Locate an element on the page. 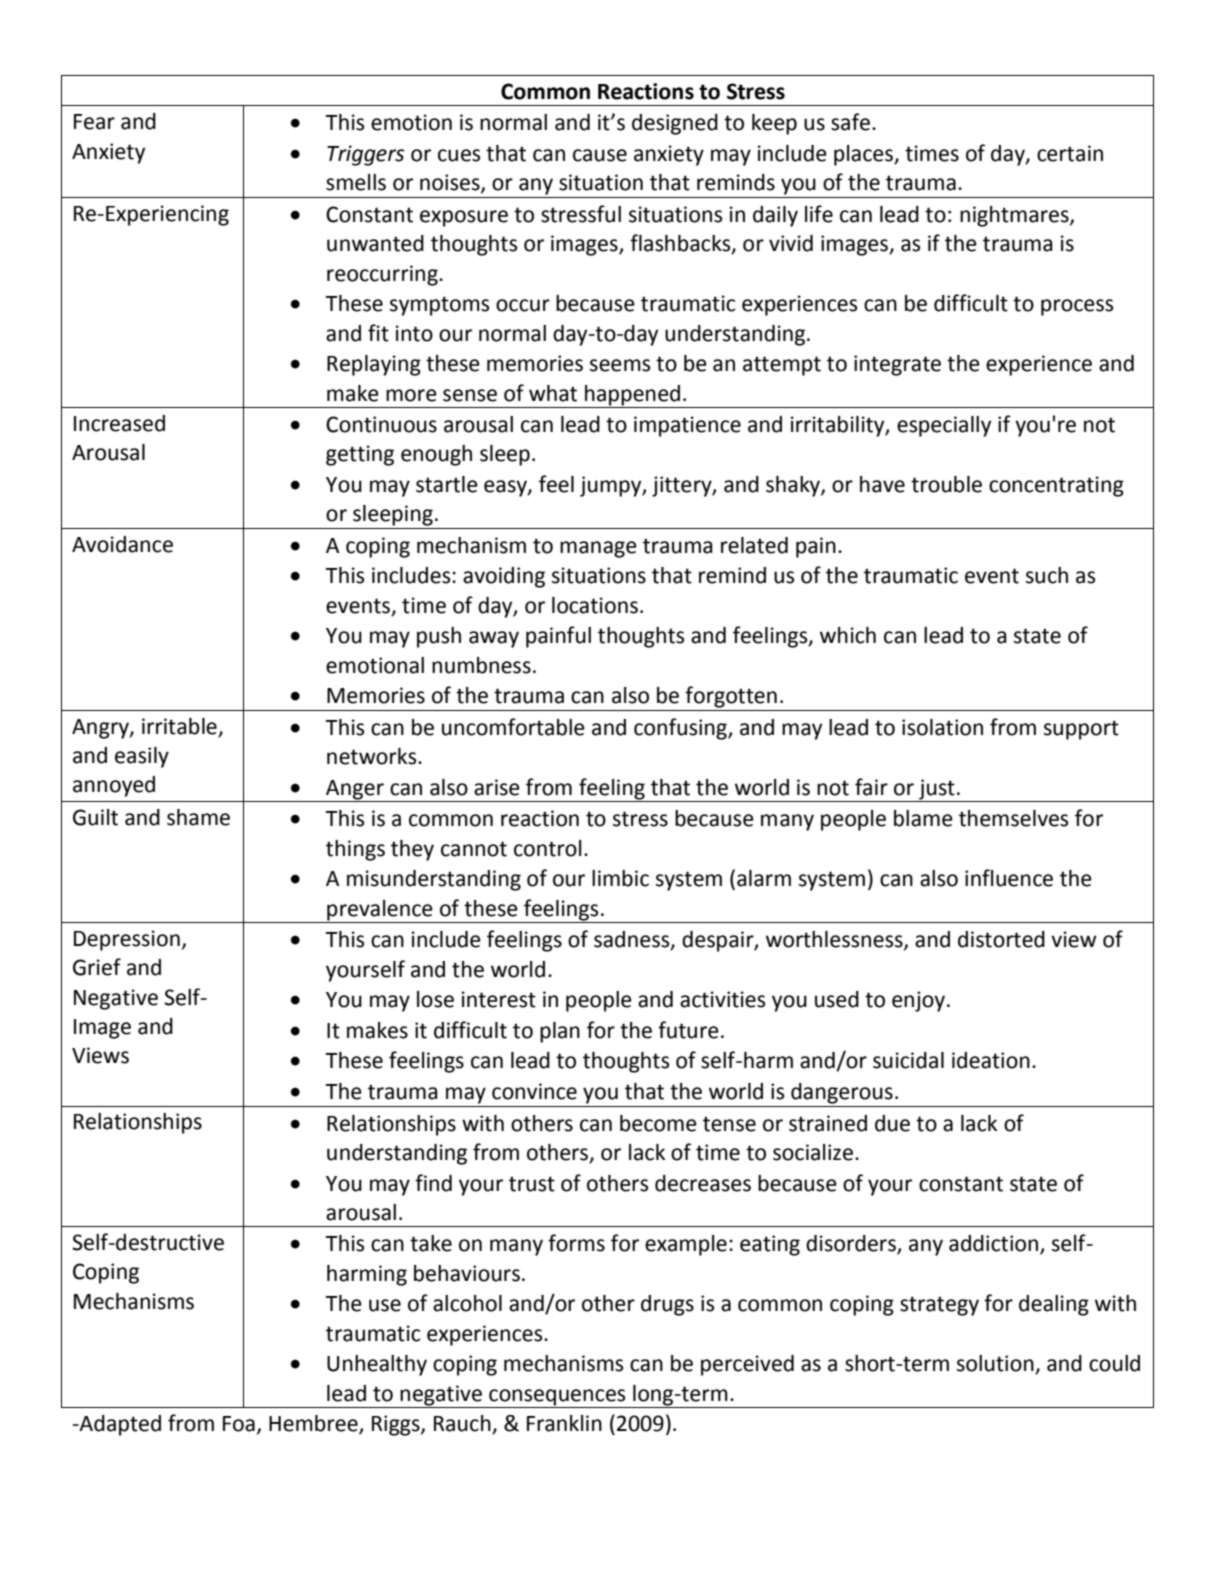  Fear is located at coordinates (94, 122).
